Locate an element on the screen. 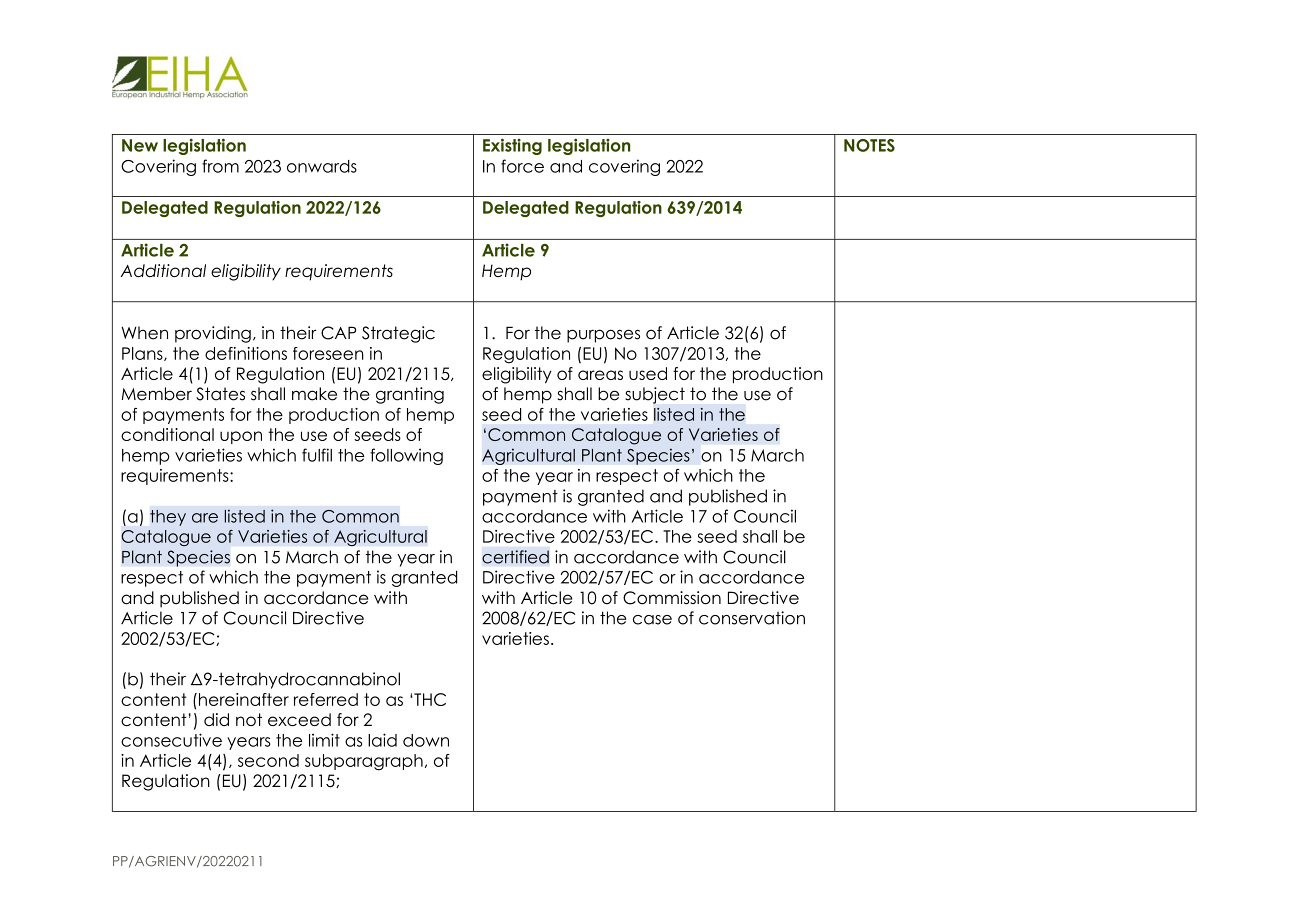 The height and width of the screenshot is (924, 1308). certified is located at coordinates (515, 557).
